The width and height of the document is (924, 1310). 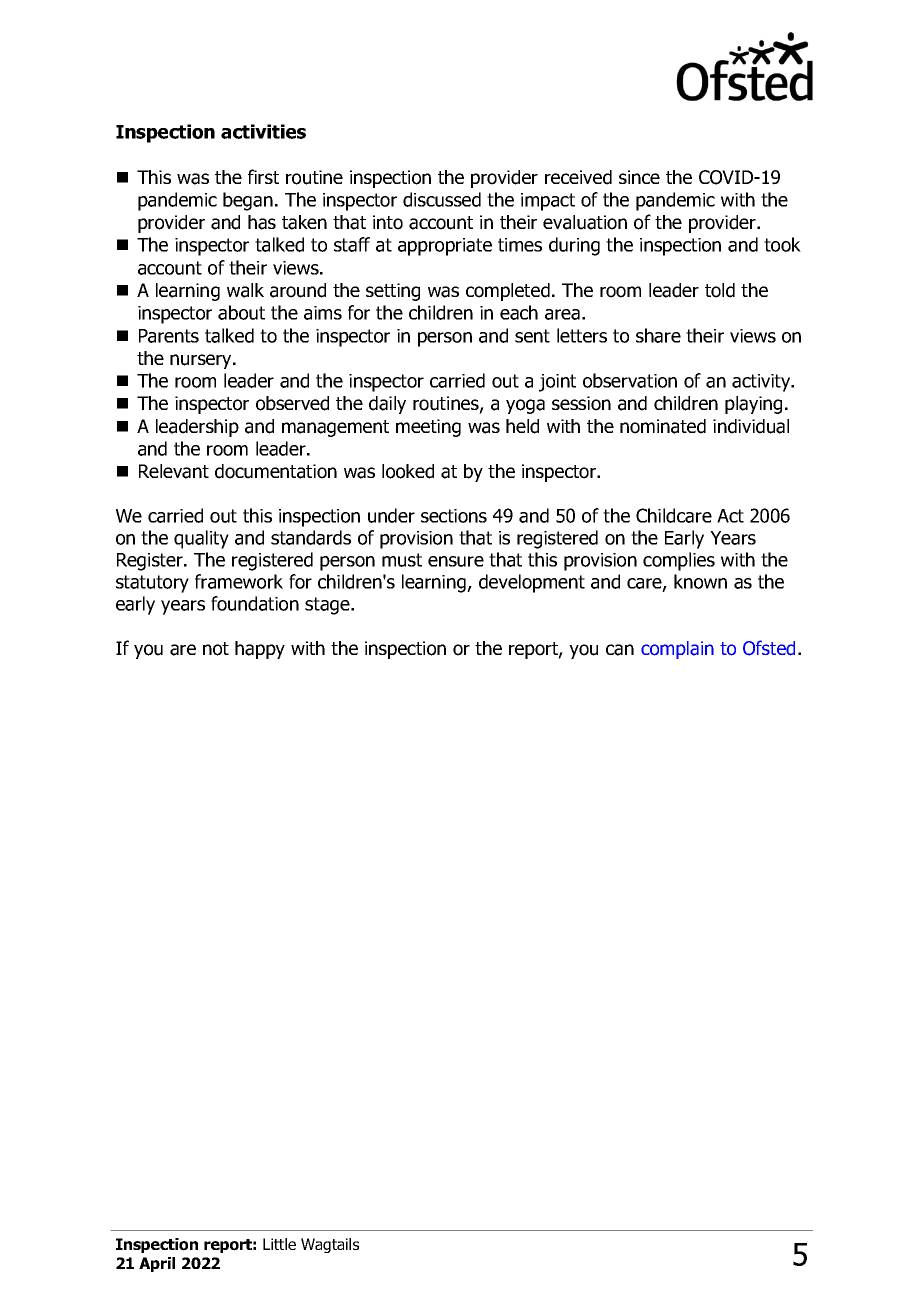 I want to click on since, so click(x=639, y=177).
